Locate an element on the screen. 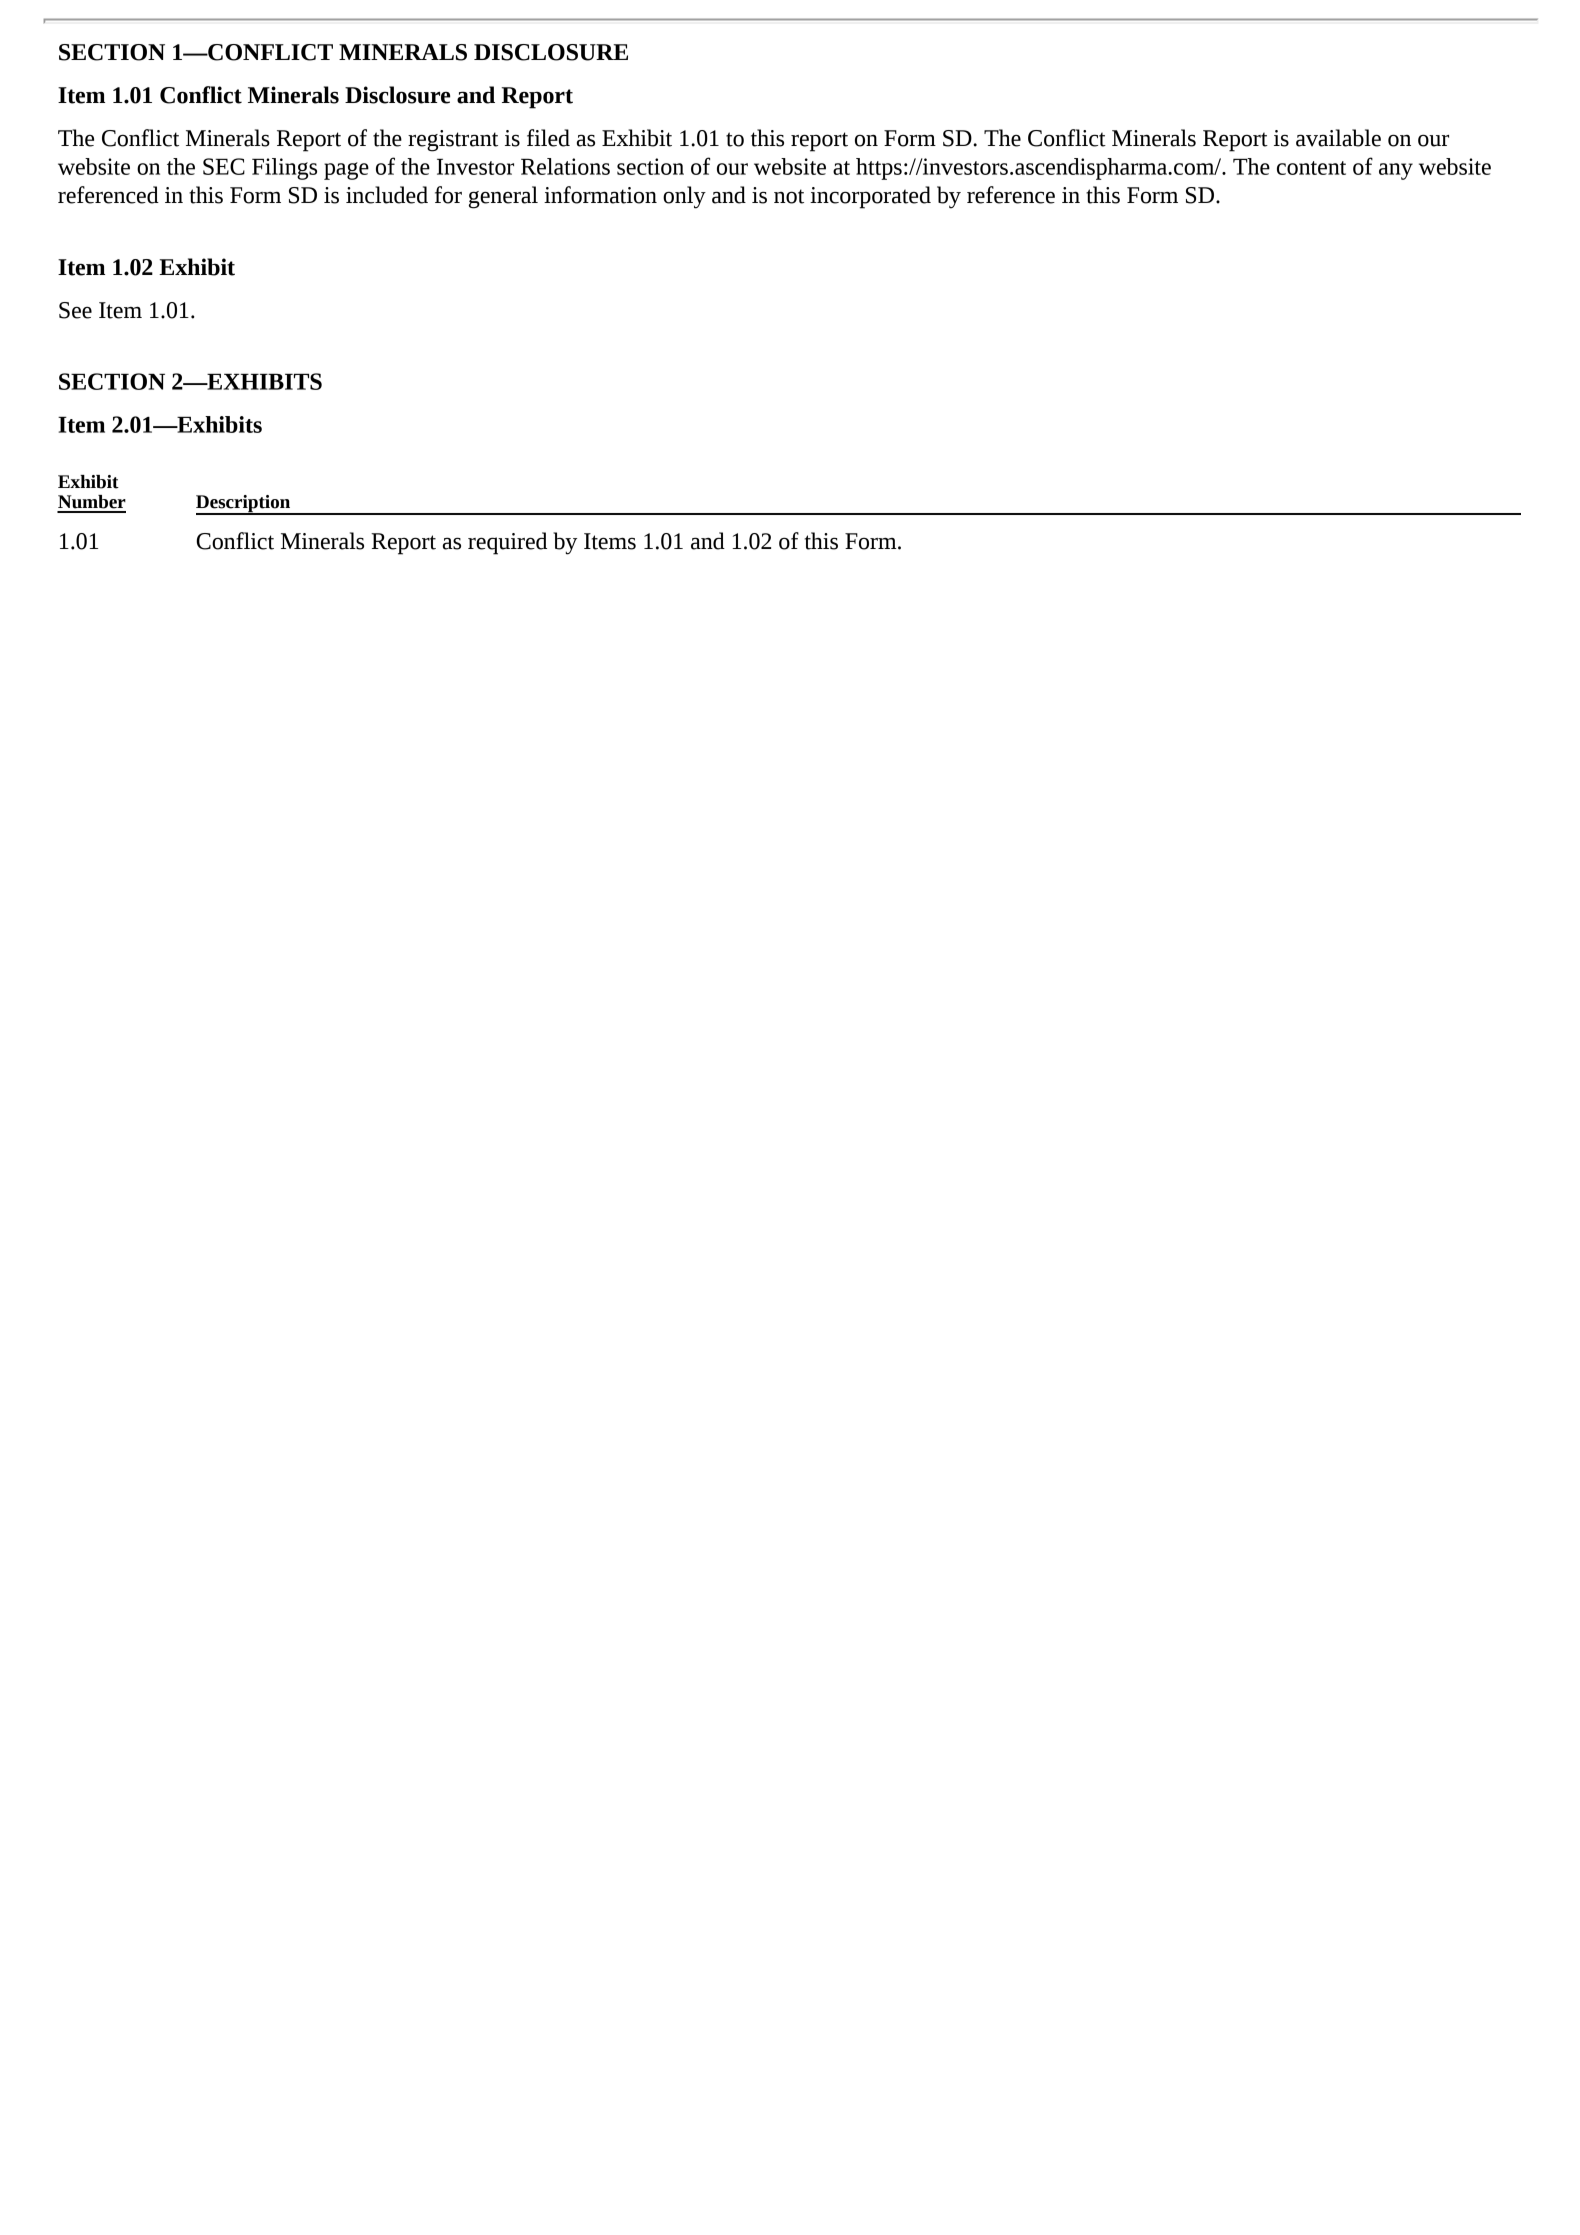 This screenshot has height=2235, width=1580. not is located at coordinates (789, 196).
